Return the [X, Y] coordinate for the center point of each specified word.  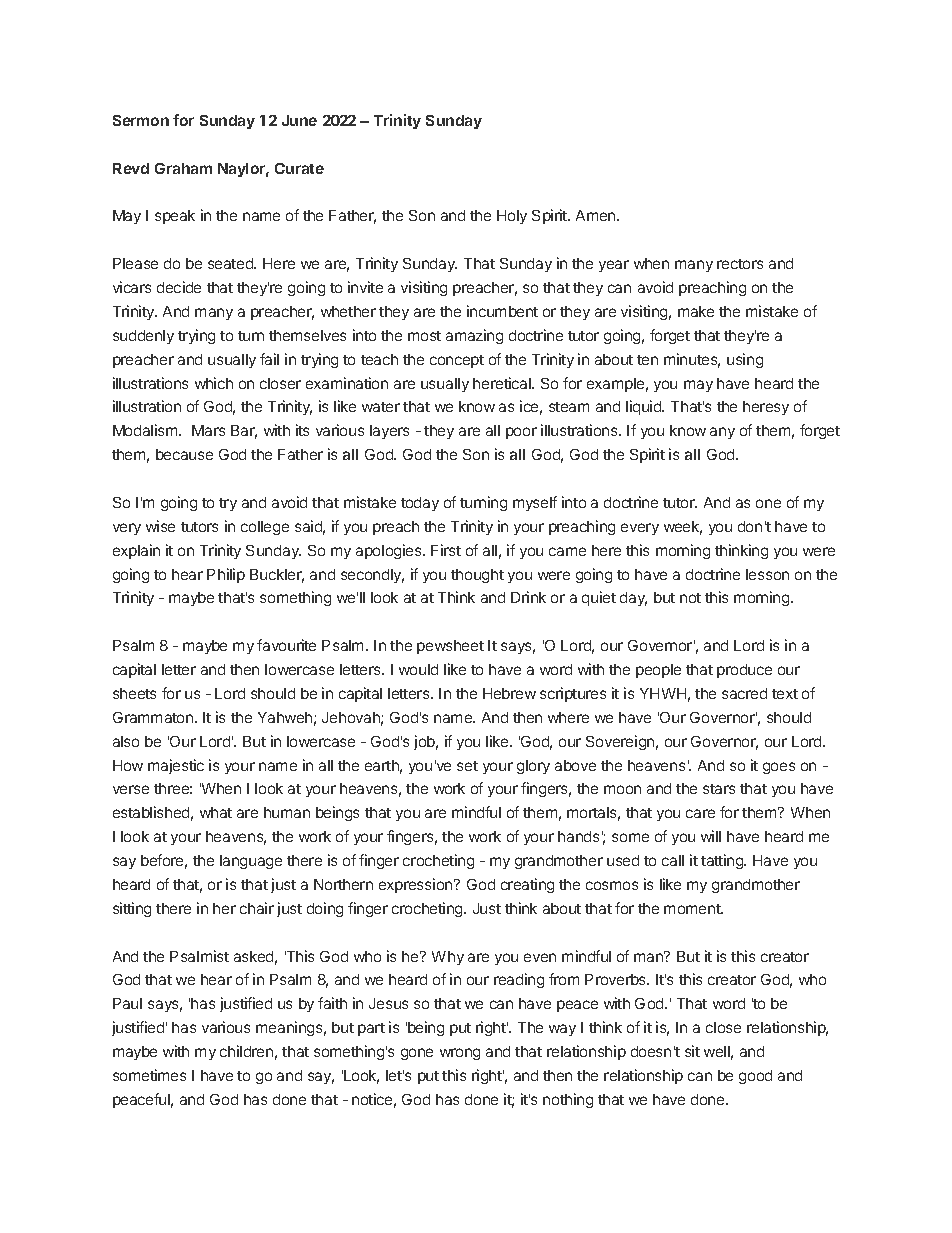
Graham [183, 168]
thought [477, 576]
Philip [226, 575]
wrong [460, 1054]
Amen [597, 215]
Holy [512, 217]
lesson [767, 574]
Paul [127, 1003]
